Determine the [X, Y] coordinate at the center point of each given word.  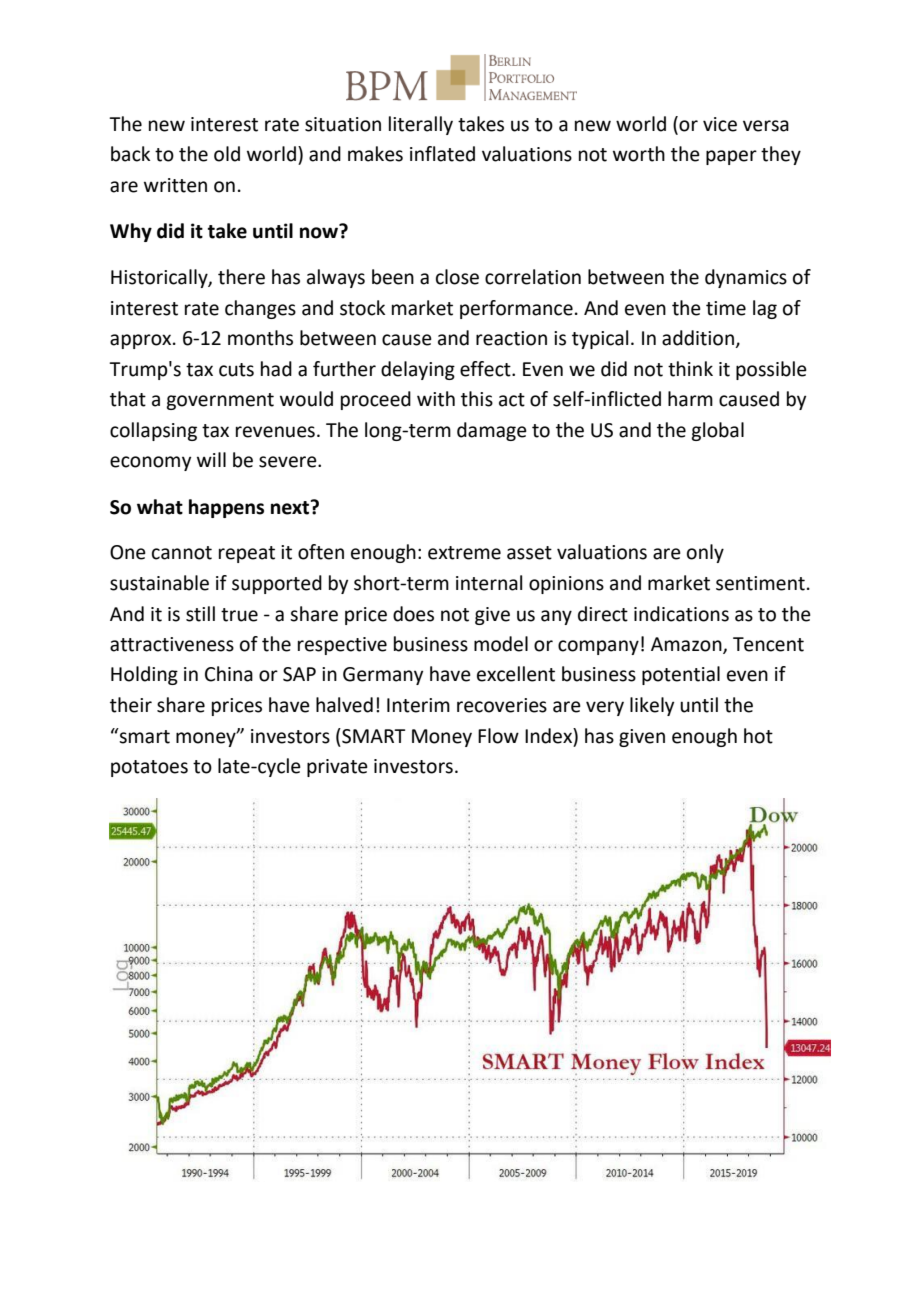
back [130, 154]
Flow [498, 736]
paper [731, 157]
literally [421, 125]
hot [758, 736]
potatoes [149, 768]
